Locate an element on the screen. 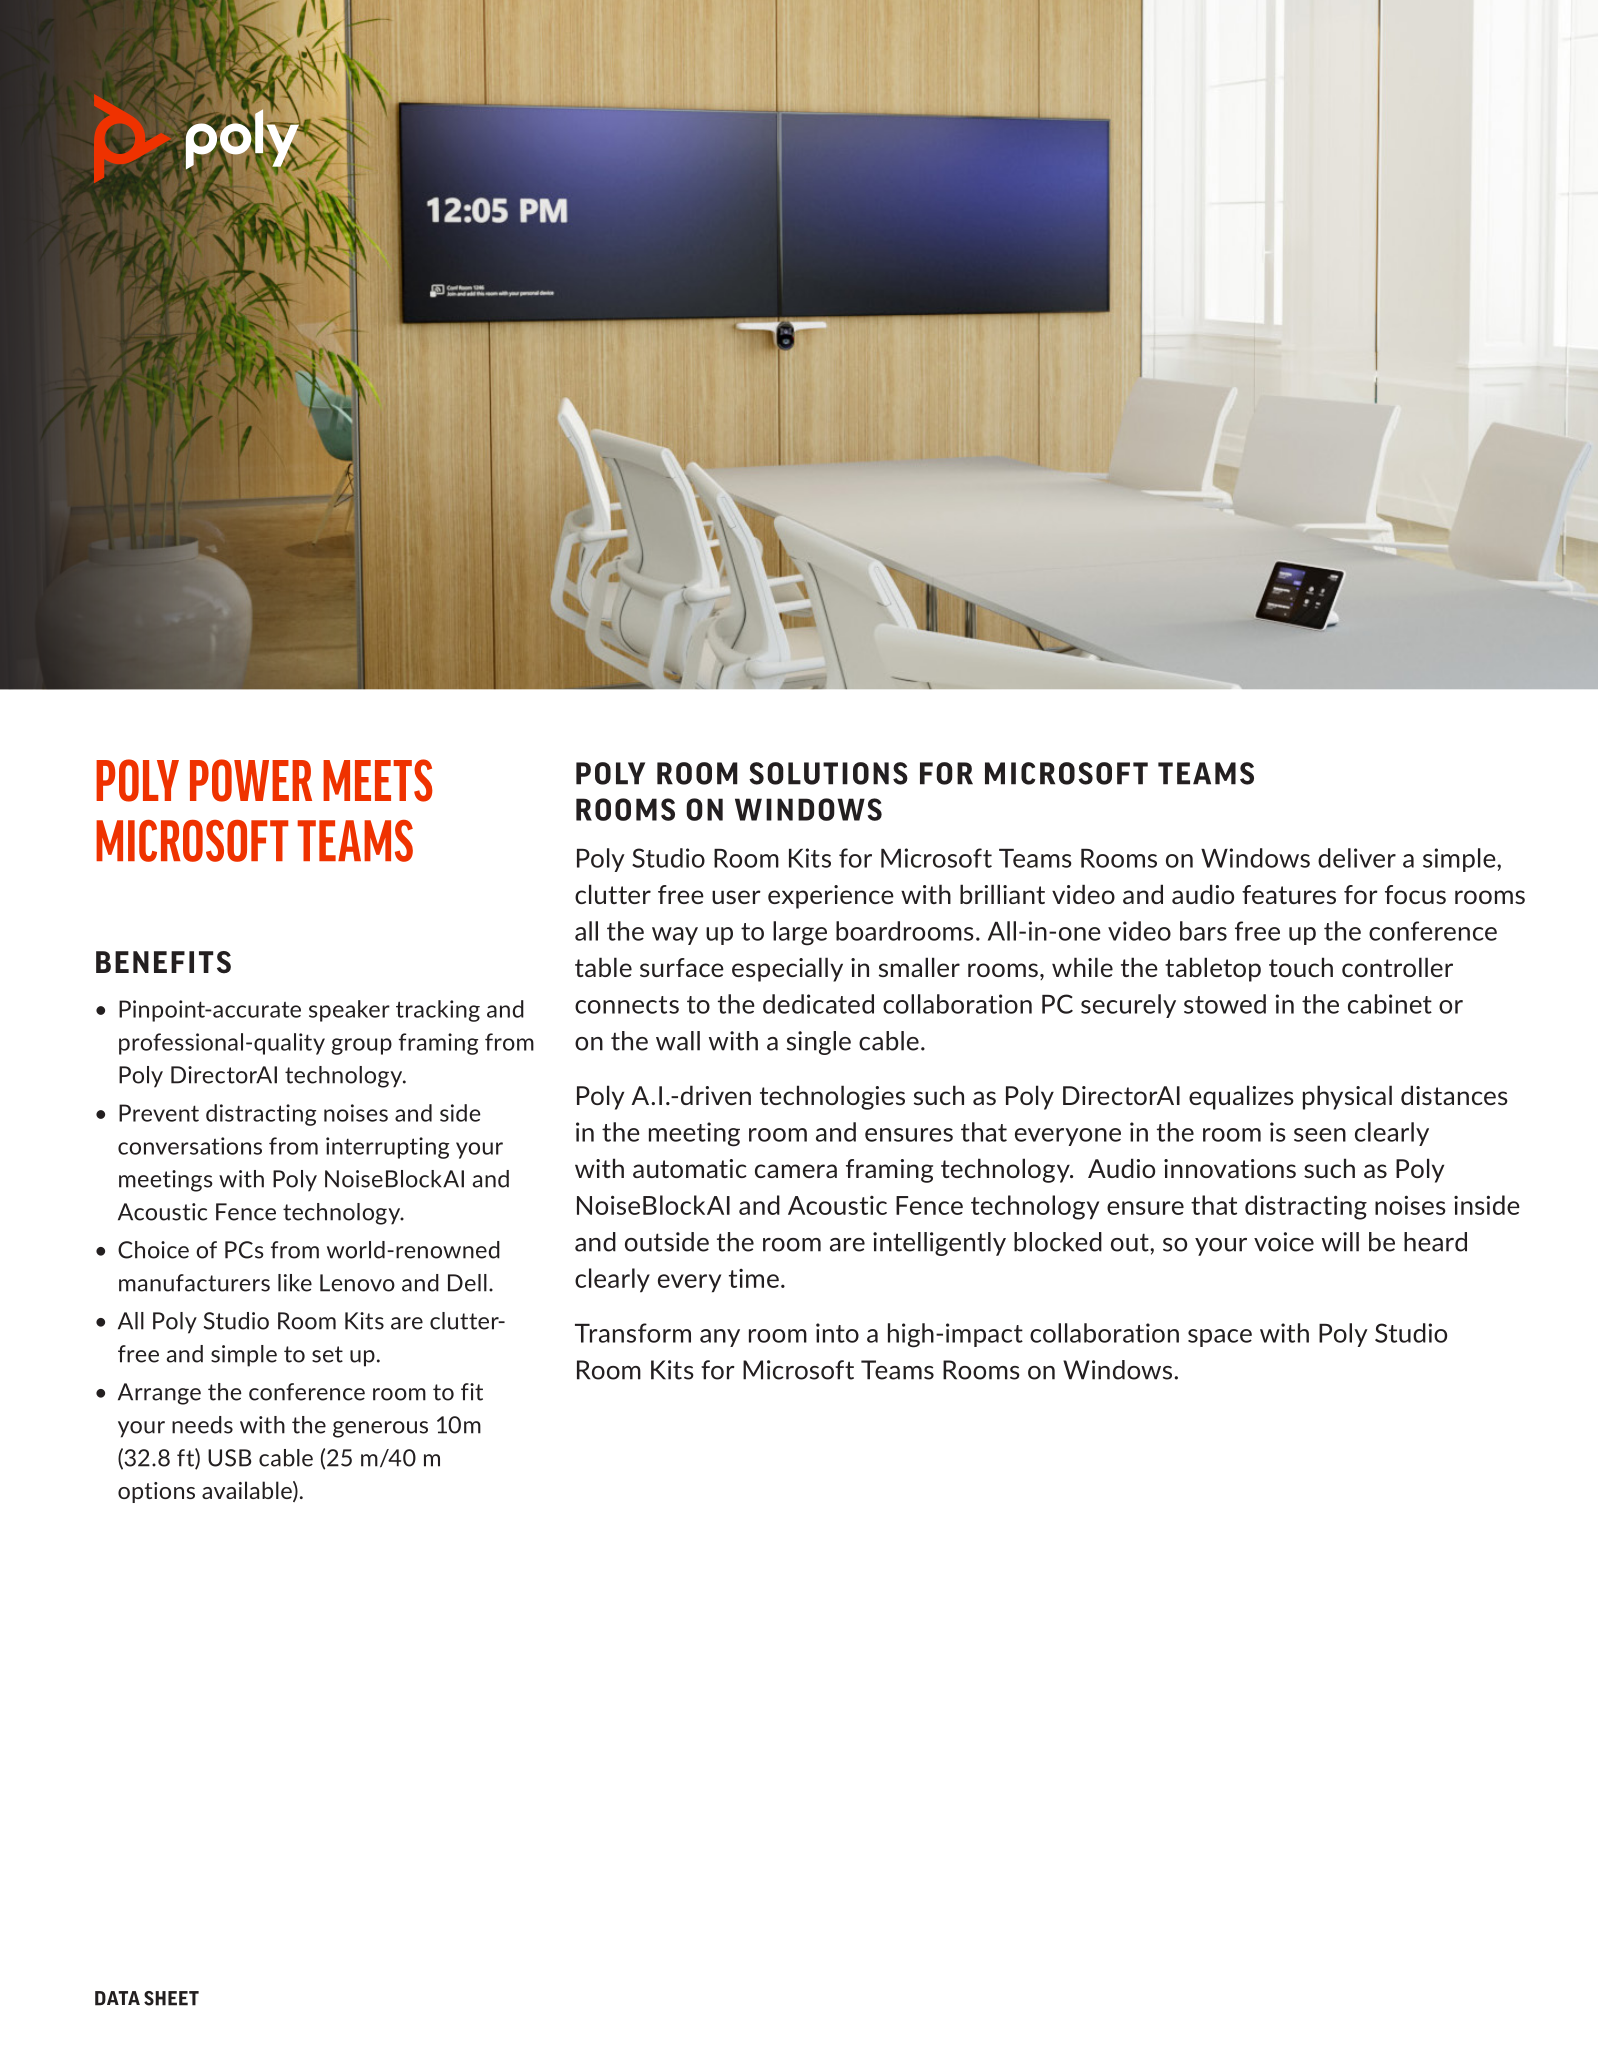 The height and width of the screenshot is (2068, 1598). into is located at coordinates (837, 1333).
